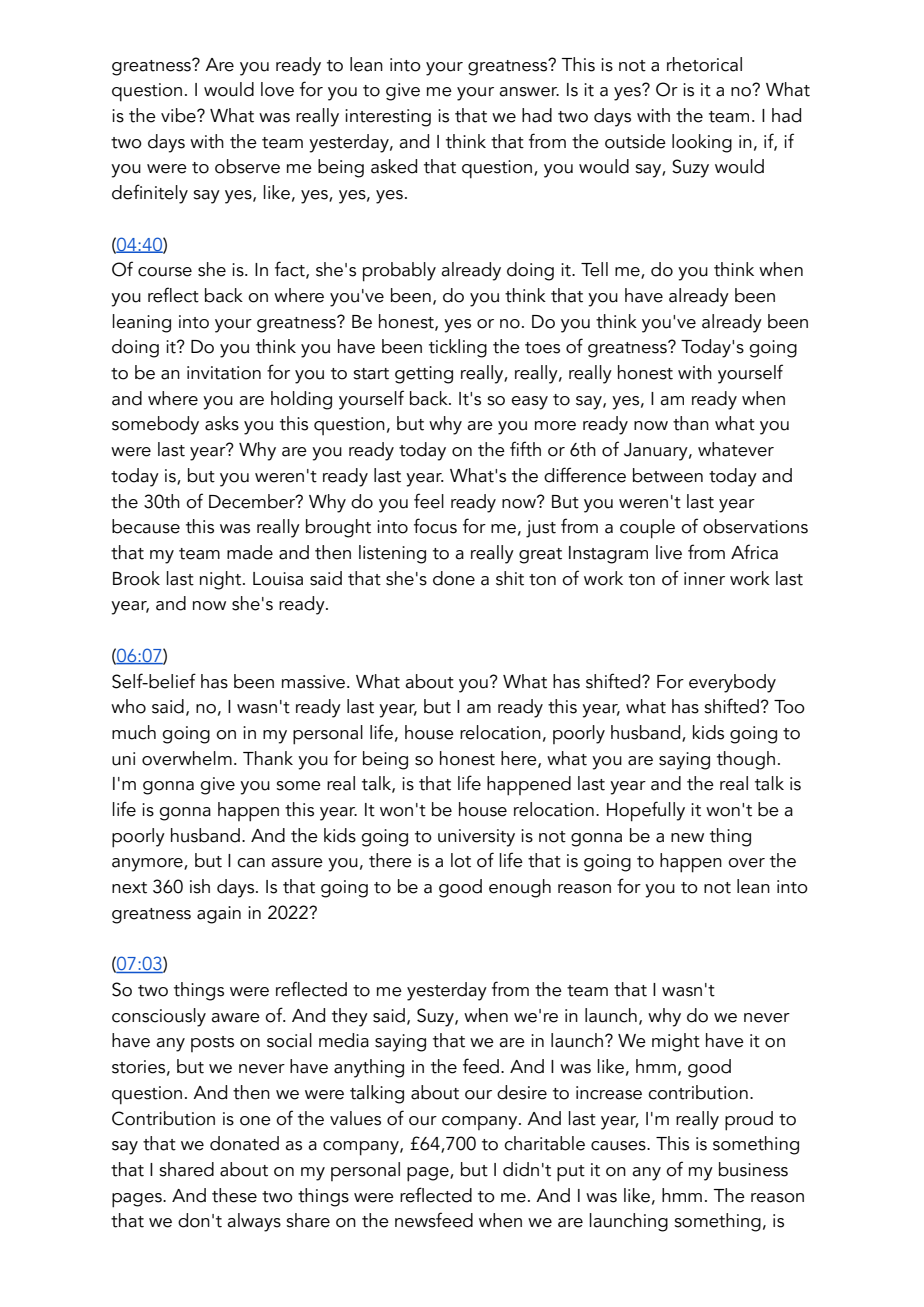 The width and height of the screenshot is (924, 1307). What do you see at coordinates (429, 501) in the screenshot?
I see `feel` at bounding box center [429, 501].
